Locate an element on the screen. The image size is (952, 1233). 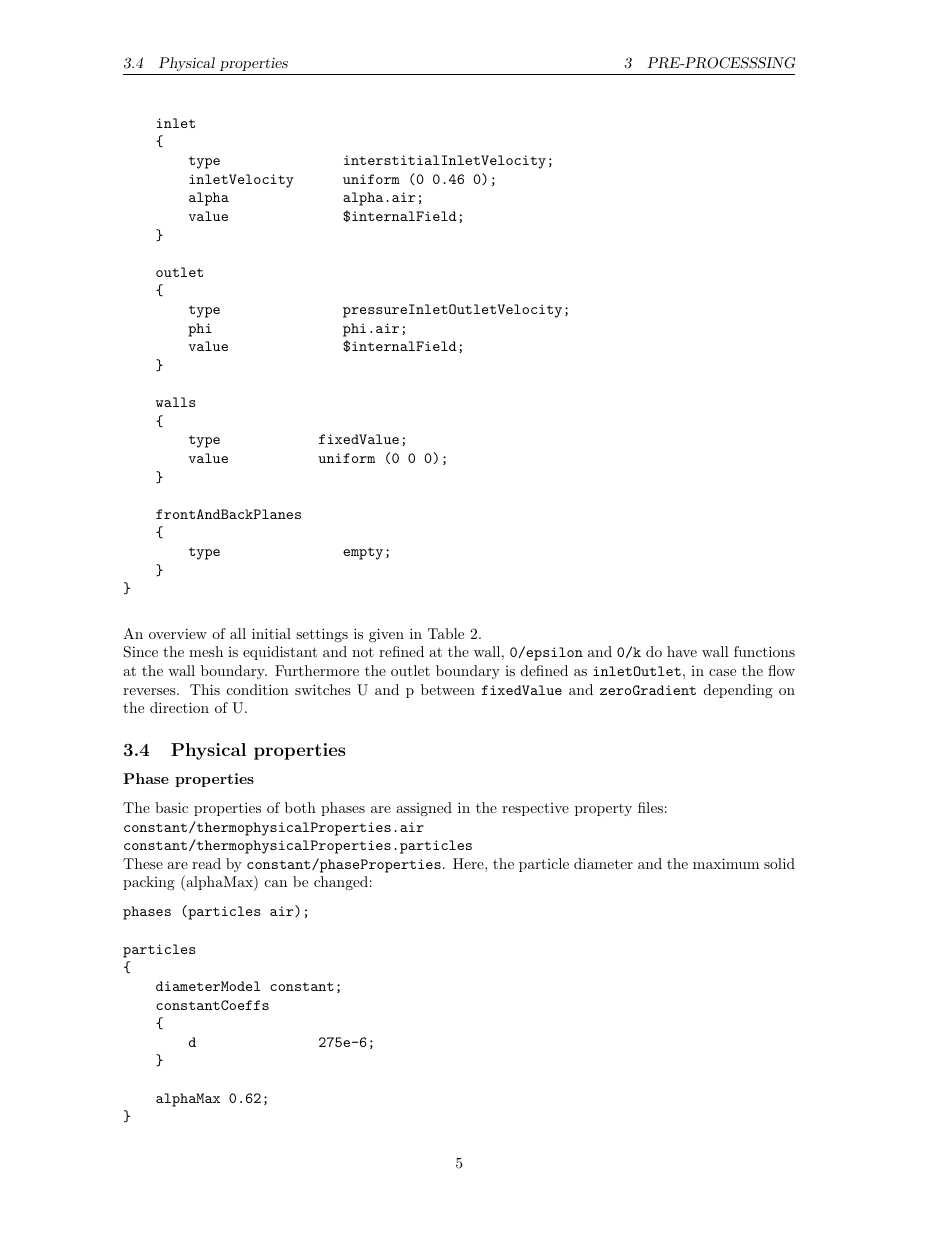
Here is located at coordinates (469, 863).
